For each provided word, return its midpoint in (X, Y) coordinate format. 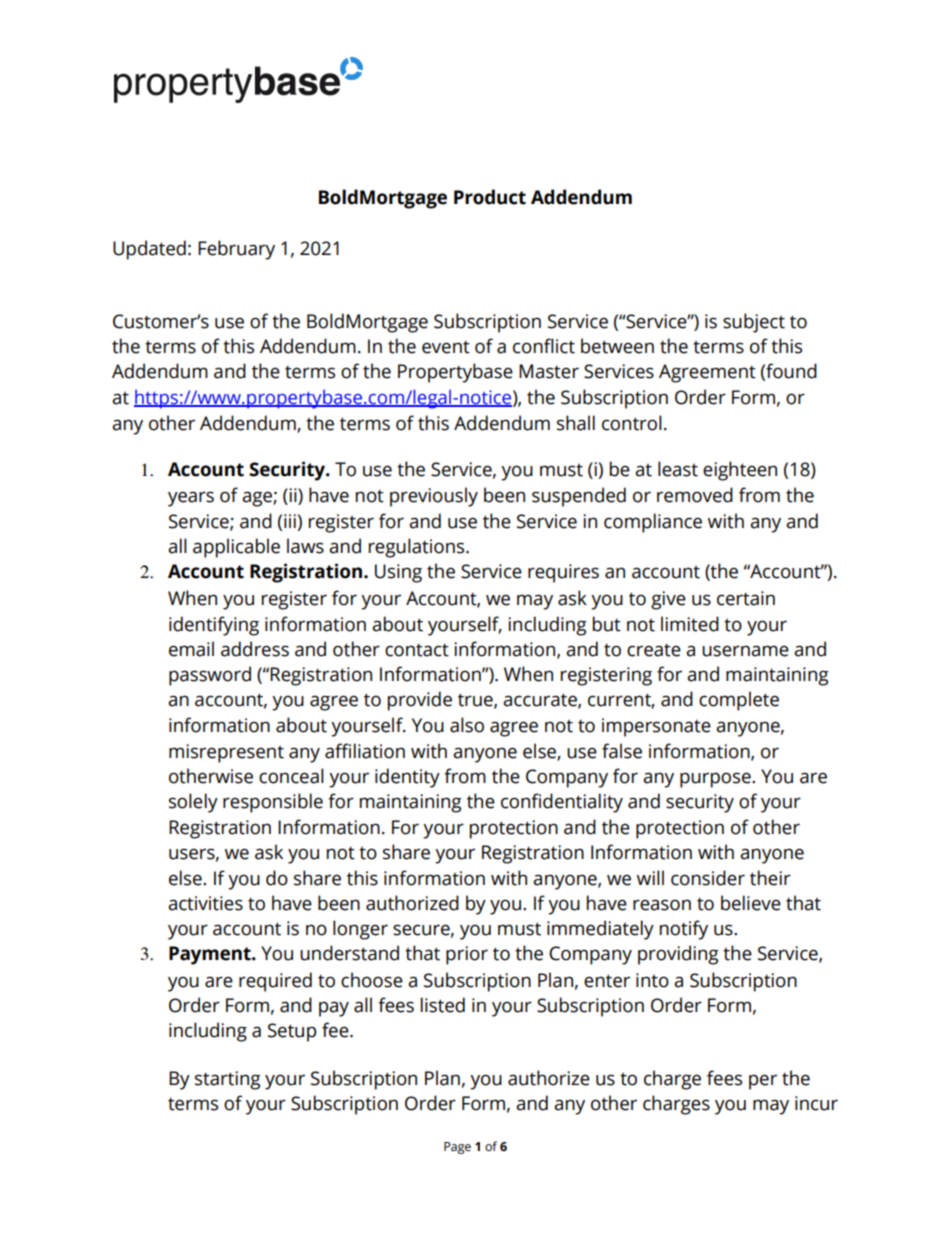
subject (754, 323)
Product (490, 197)
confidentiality (562, 803)
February (236, 250)
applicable (236, 548)
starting (228, 1080)
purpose (716, 780)
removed (695, 495)
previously (434, 497)
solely (193, 803)
